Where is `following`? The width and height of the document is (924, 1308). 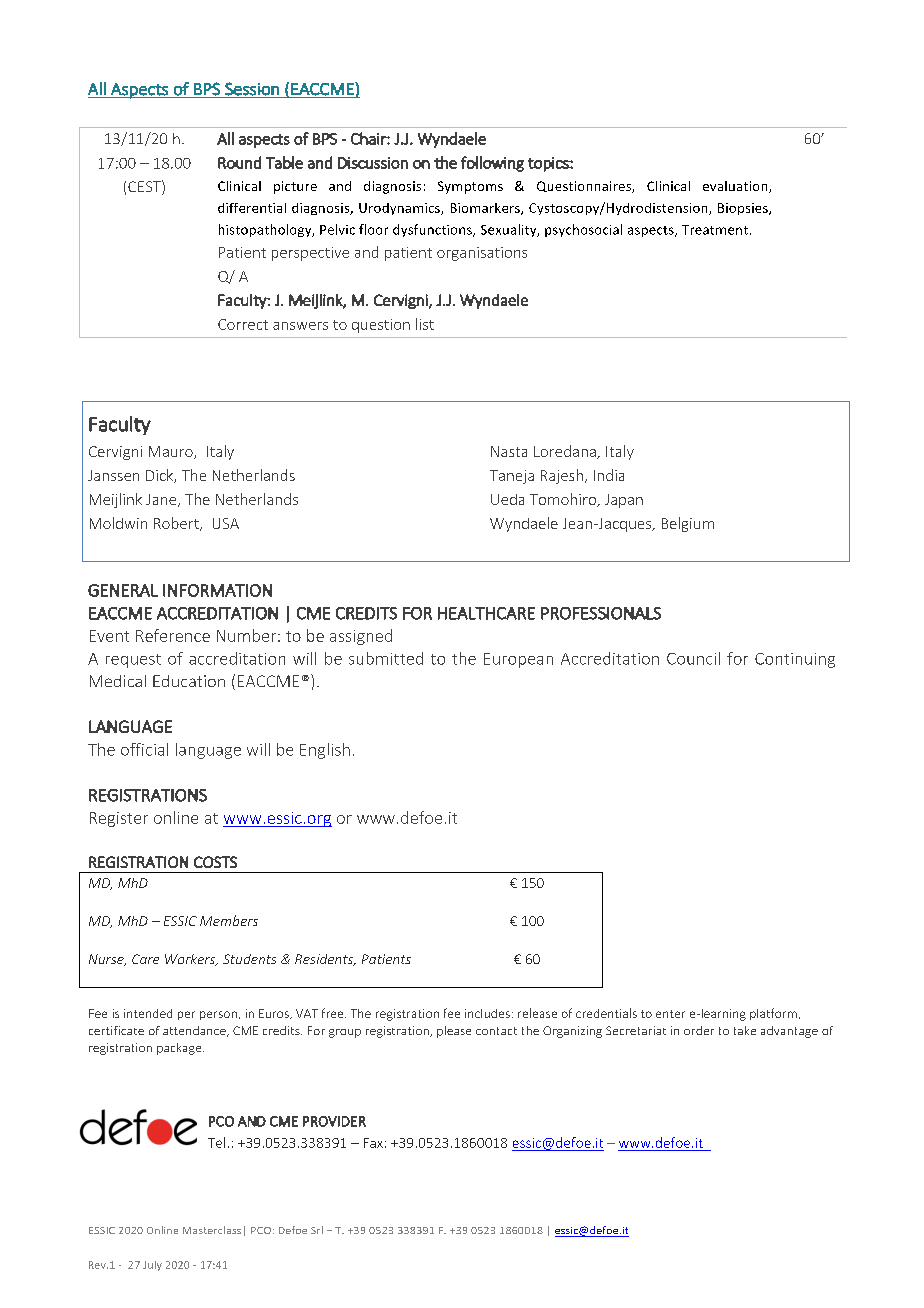 following is located at coordinates (492, 164).
